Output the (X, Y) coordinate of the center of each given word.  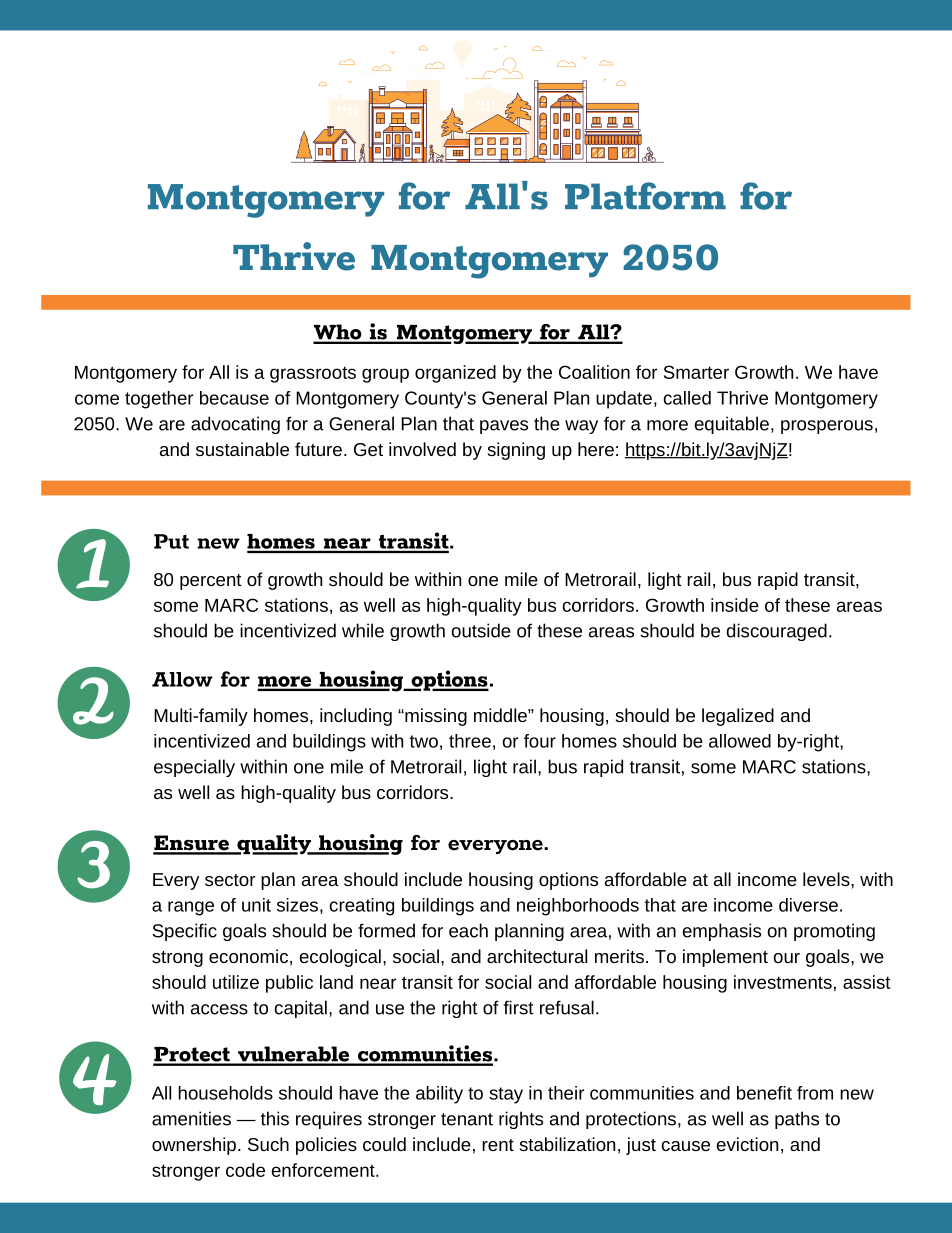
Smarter (696, 372)
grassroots (313, 374)
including (356, 717)
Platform (645, 196)
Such (268, 1144)
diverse (808, 905)
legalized (738, 717)
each (468, 930)
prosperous (827, 427)
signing (516, 451)
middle (501, 715)
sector (230, 880)
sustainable (242, 449)
